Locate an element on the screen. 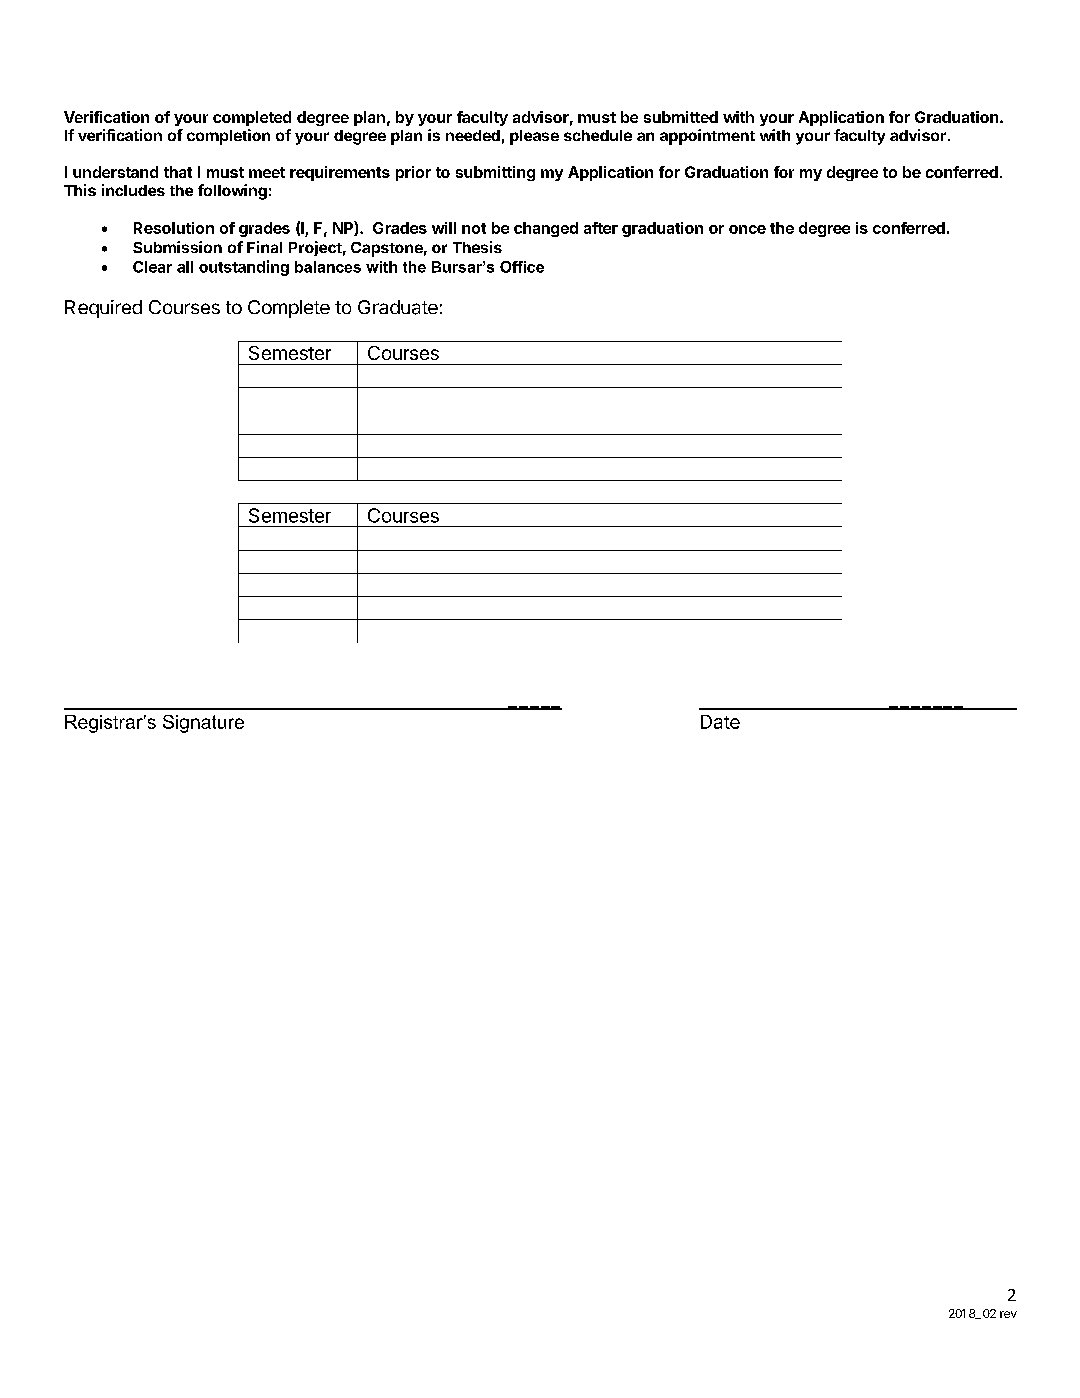  outstanding is located at coordinates (244, 268).
